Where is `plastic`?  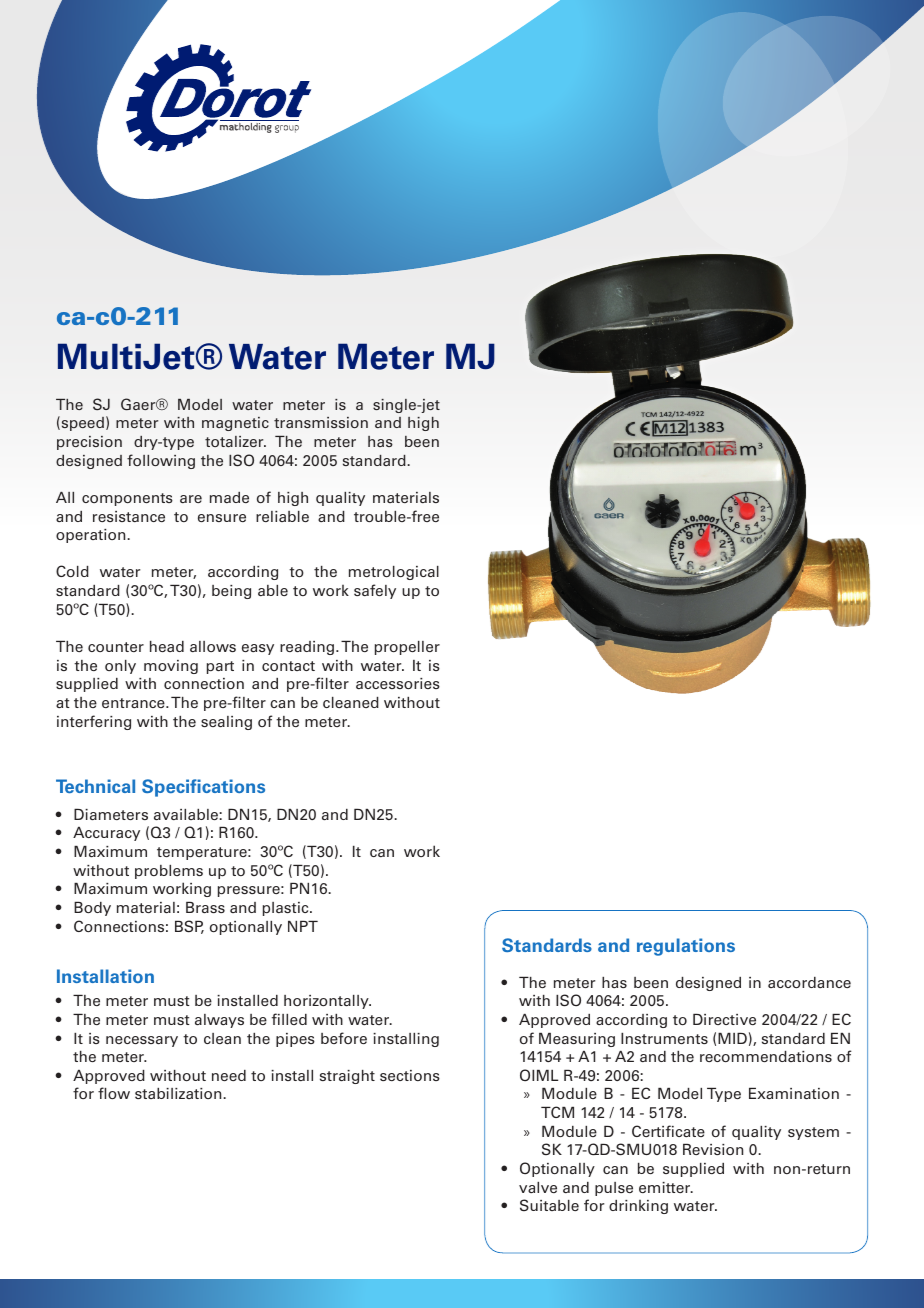 plastic is located at coordinates (287, 909).
